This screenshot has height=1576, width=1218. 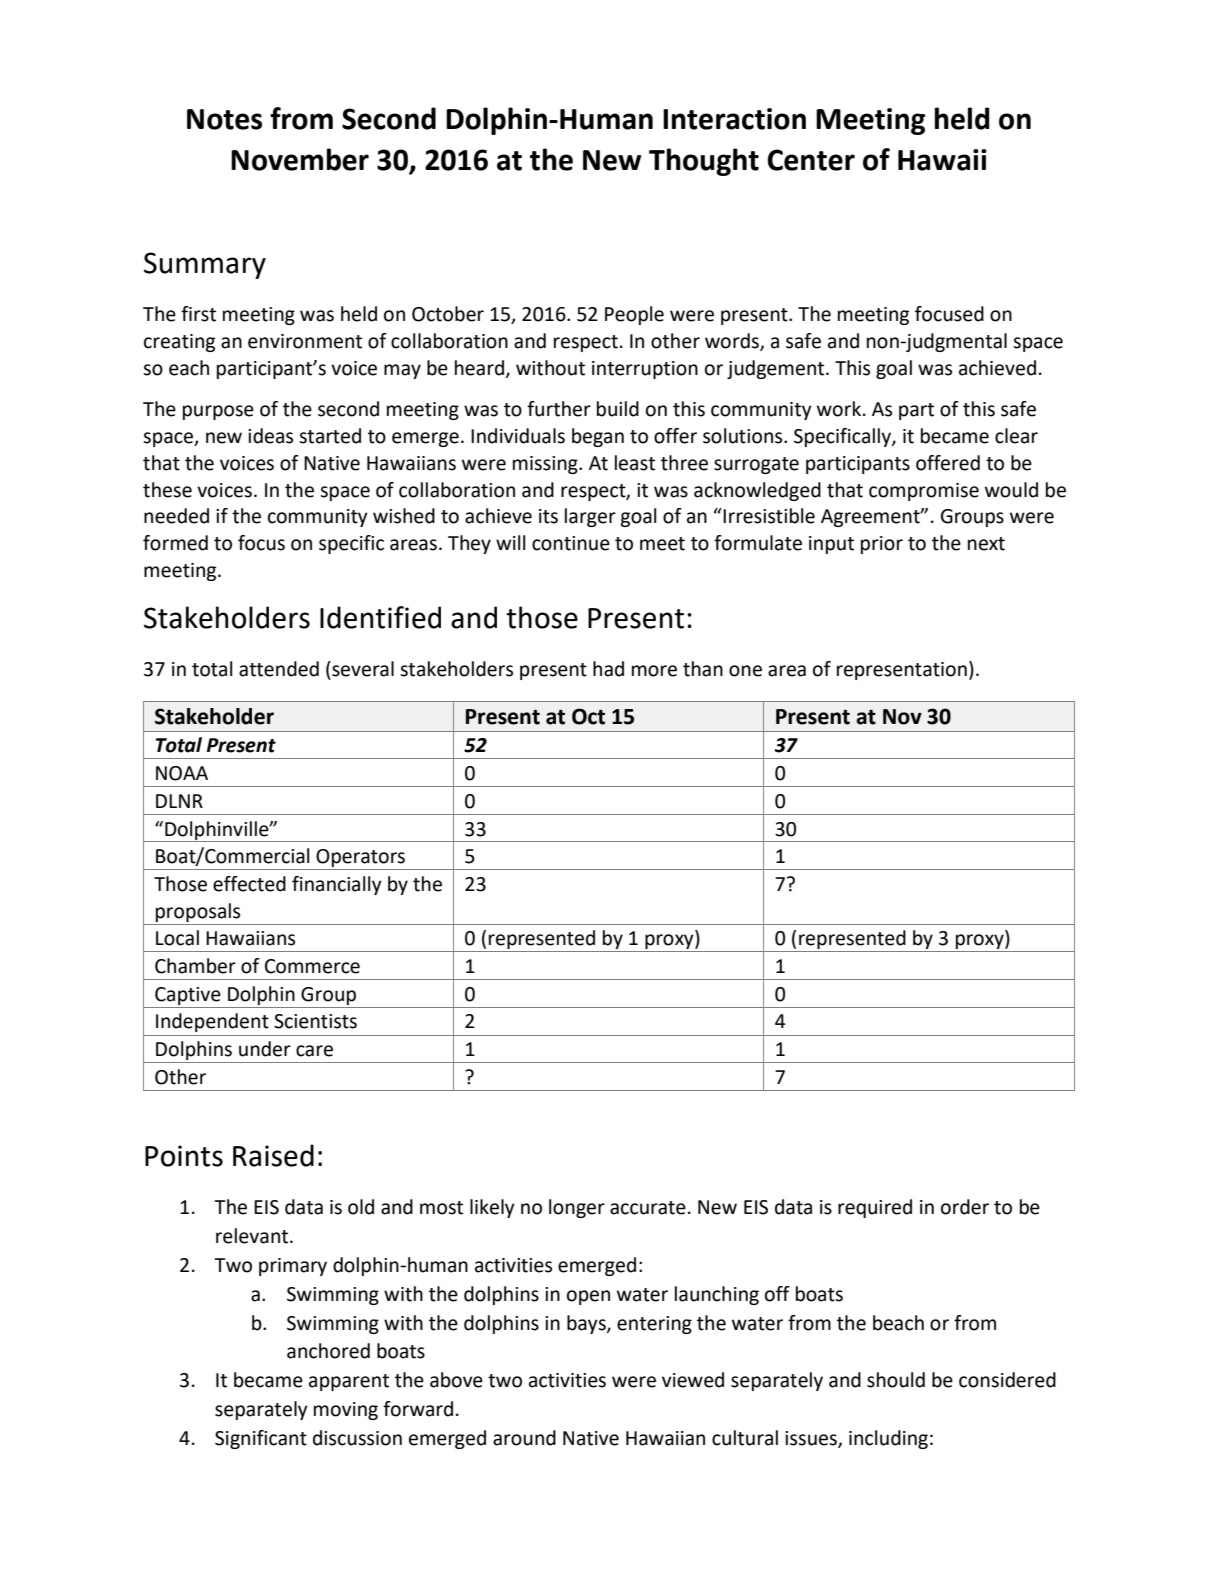 What do you see at coordinates (261, 1439) in the screenshot?
I see `Significant` at bounding box center [261, 1439].
